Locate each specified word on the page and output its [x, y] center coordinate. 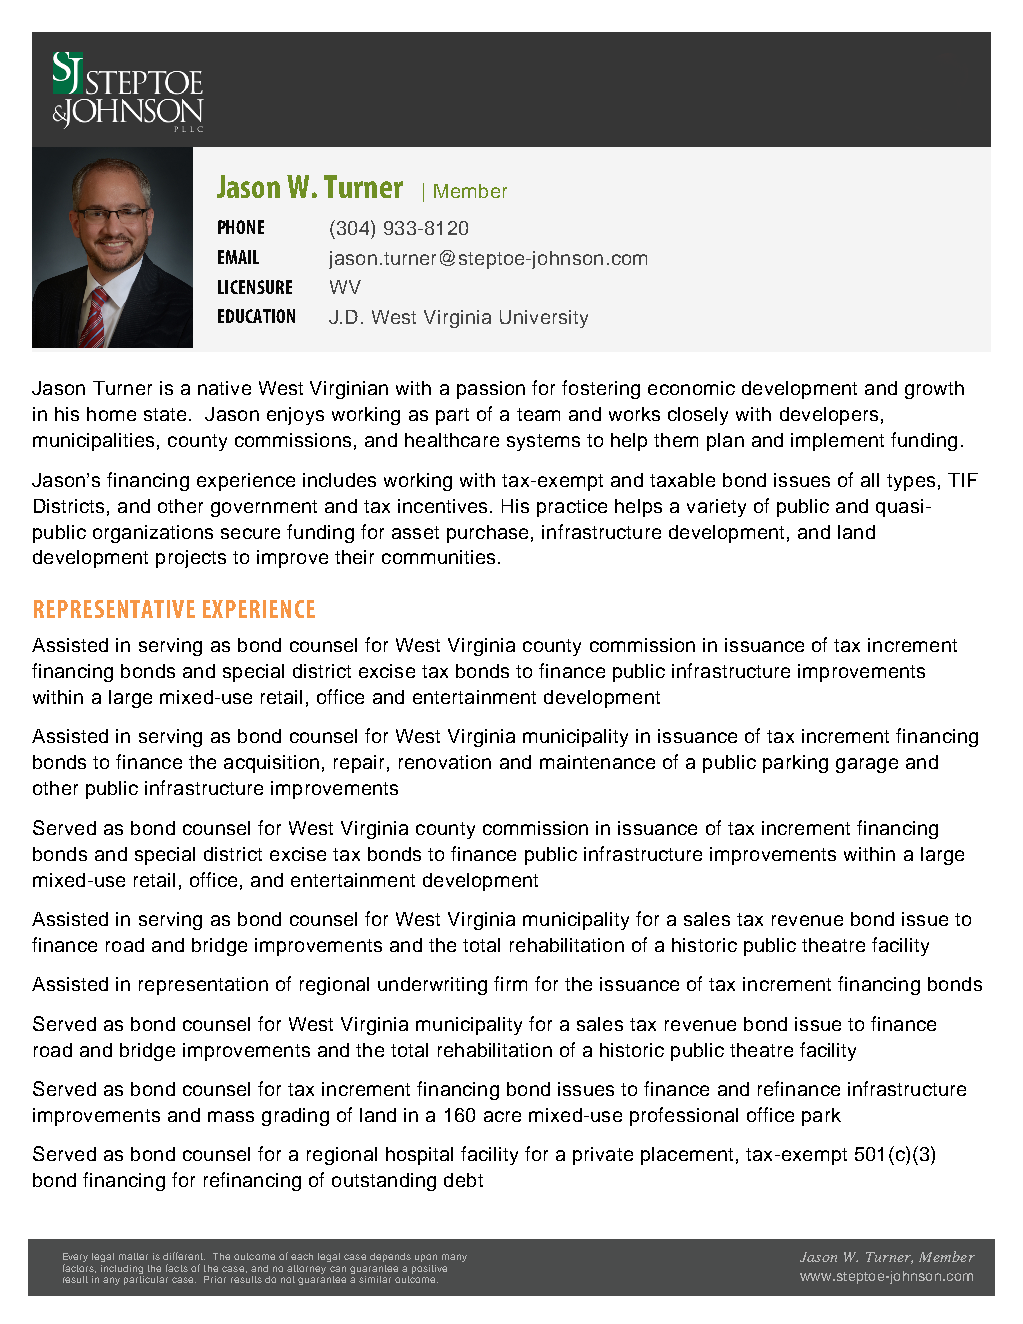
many [454, 1258]
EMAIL [238, 257]
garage [867, 765]
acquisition [271, 764]
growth [934, 390]
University [544, 319]
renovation [445, 762]
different [184, 1256]
